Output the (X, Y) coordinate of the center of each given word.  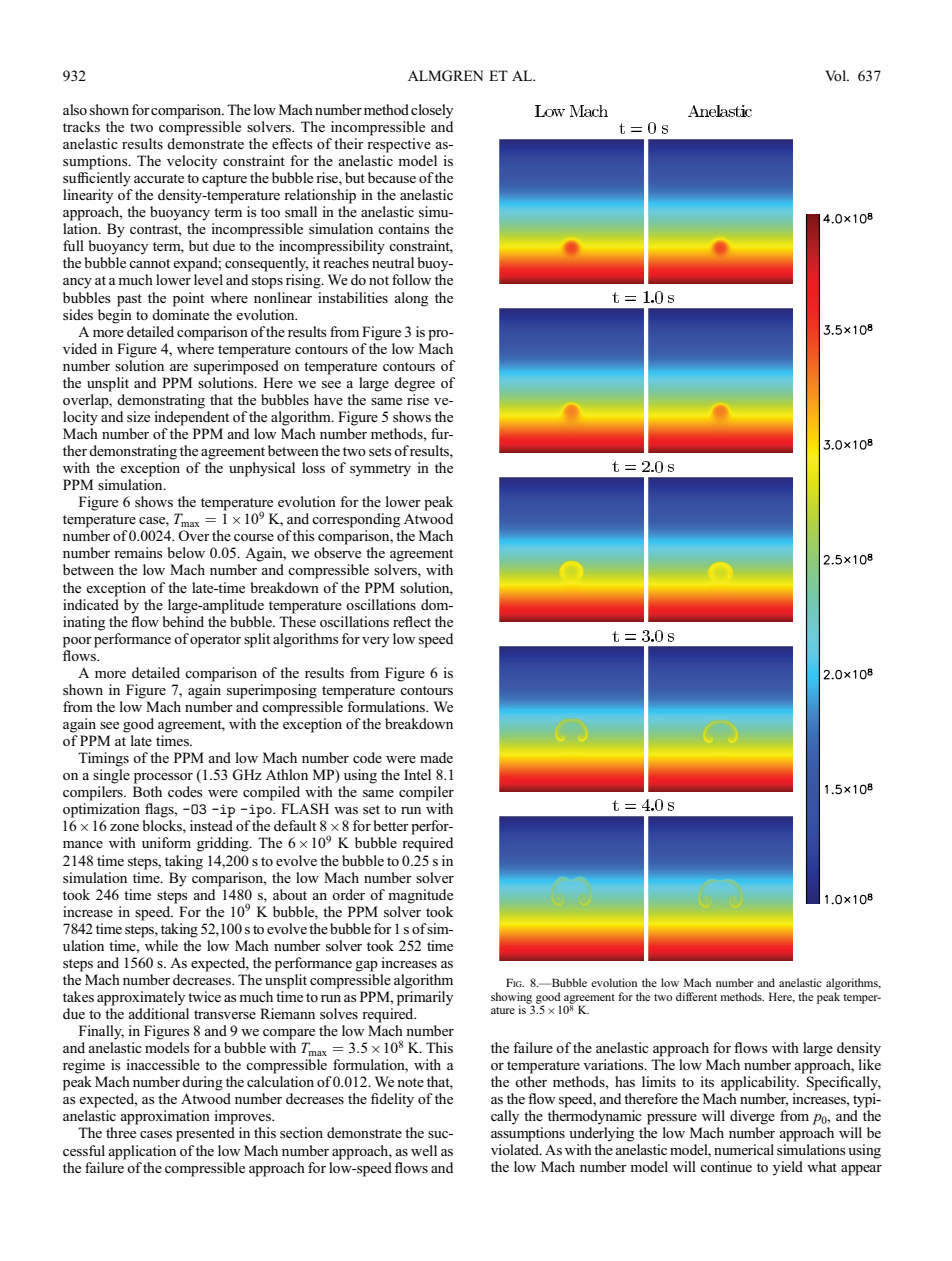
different (696, 996)
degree (414, 384)
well (424, 1150)
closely (432, 111)
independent (191, 418)
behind (183, 620)
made (436, 757)
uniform (166, 842)
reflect (412, 621)
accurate (159, 178)
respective (399, 145)
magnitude (420, 896)
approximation (165, 1117)
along (411, 299)
